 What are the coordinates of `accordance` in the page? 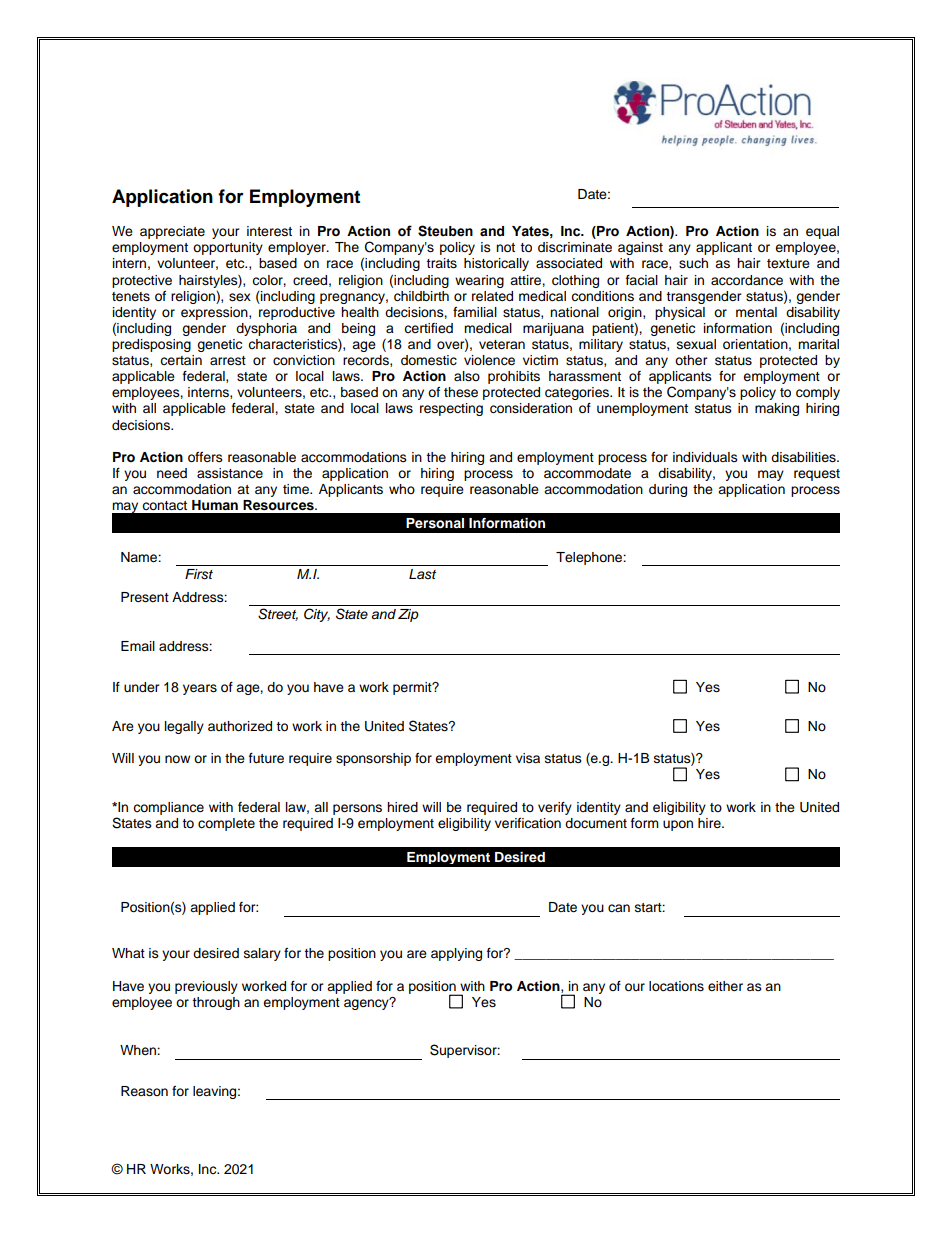 It's located at (747, 280).
